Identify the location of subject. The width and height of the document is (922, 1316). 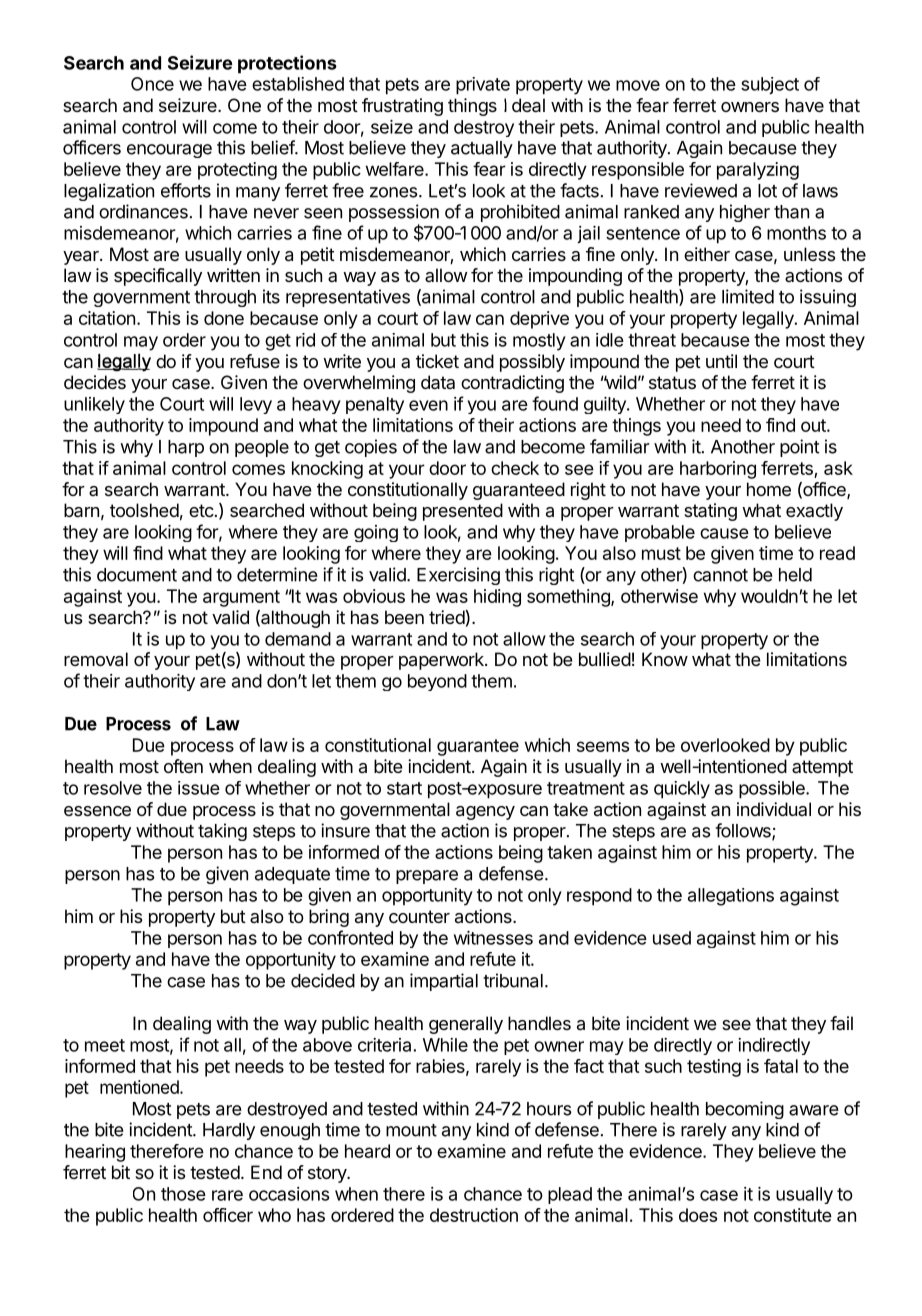
(770, 85).
